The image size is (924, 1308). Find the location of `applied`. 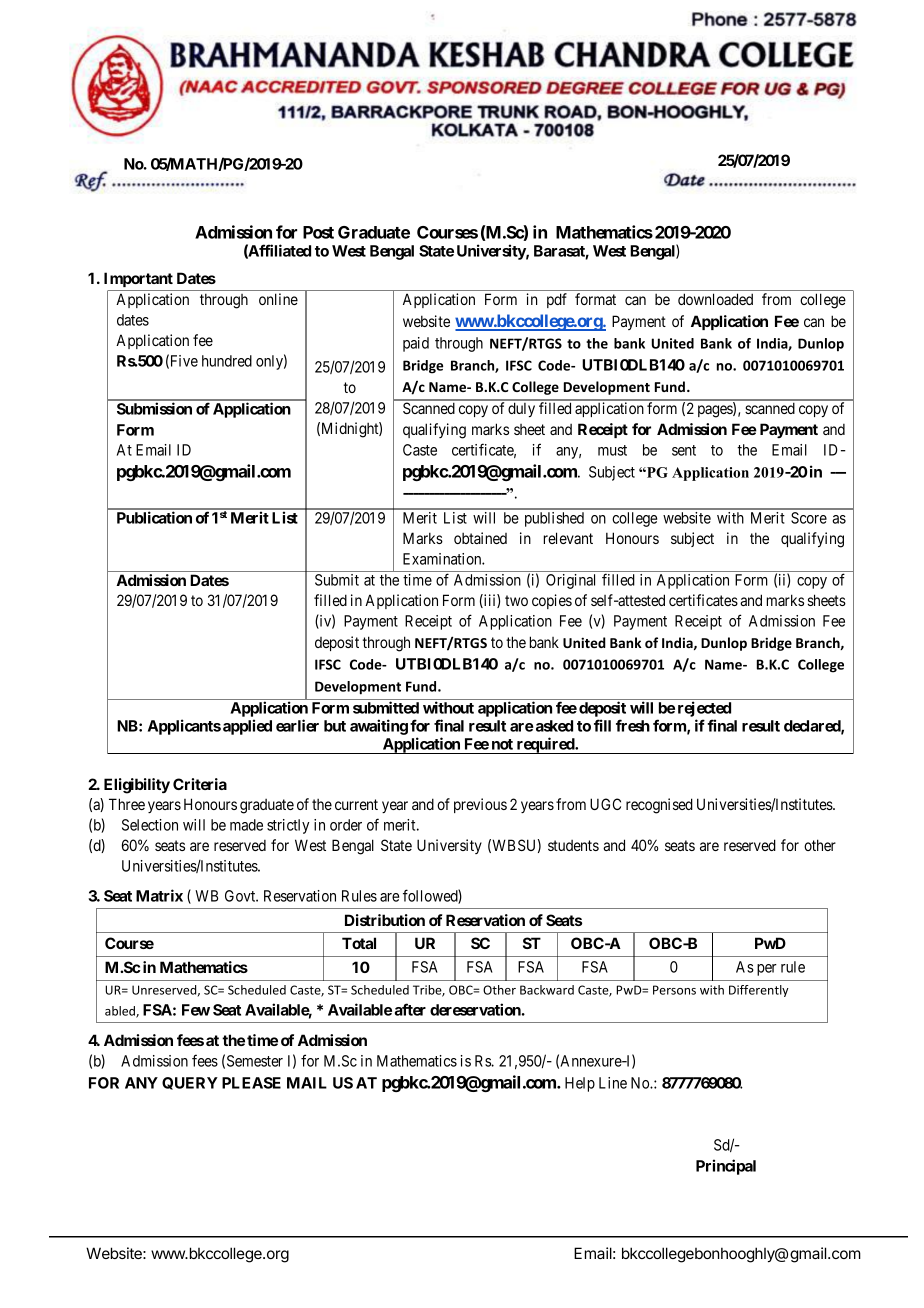

applied is located at coordinates (247, 727).
